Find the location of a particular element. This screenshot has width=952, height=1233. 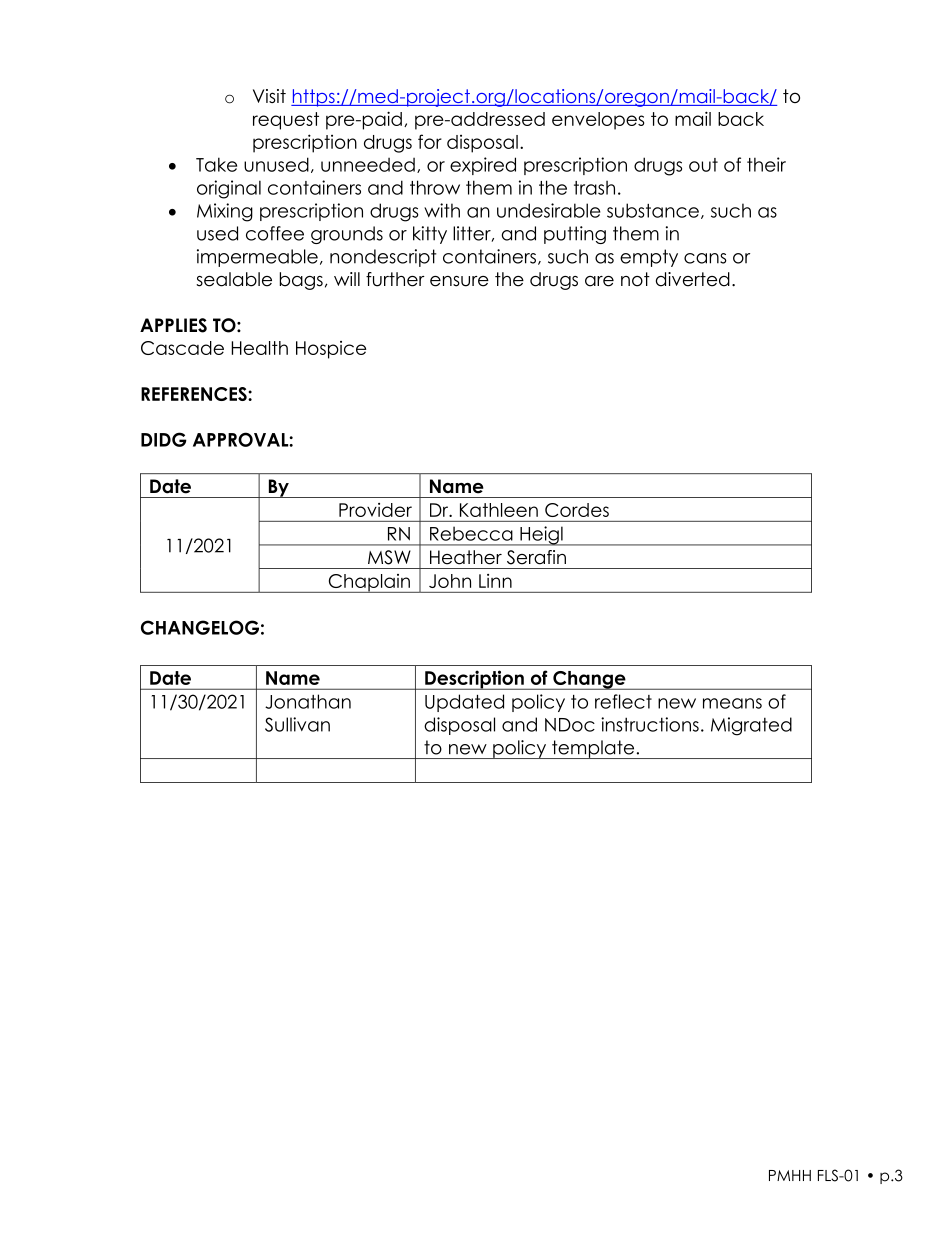

for is located at coordinates (430, 141).
